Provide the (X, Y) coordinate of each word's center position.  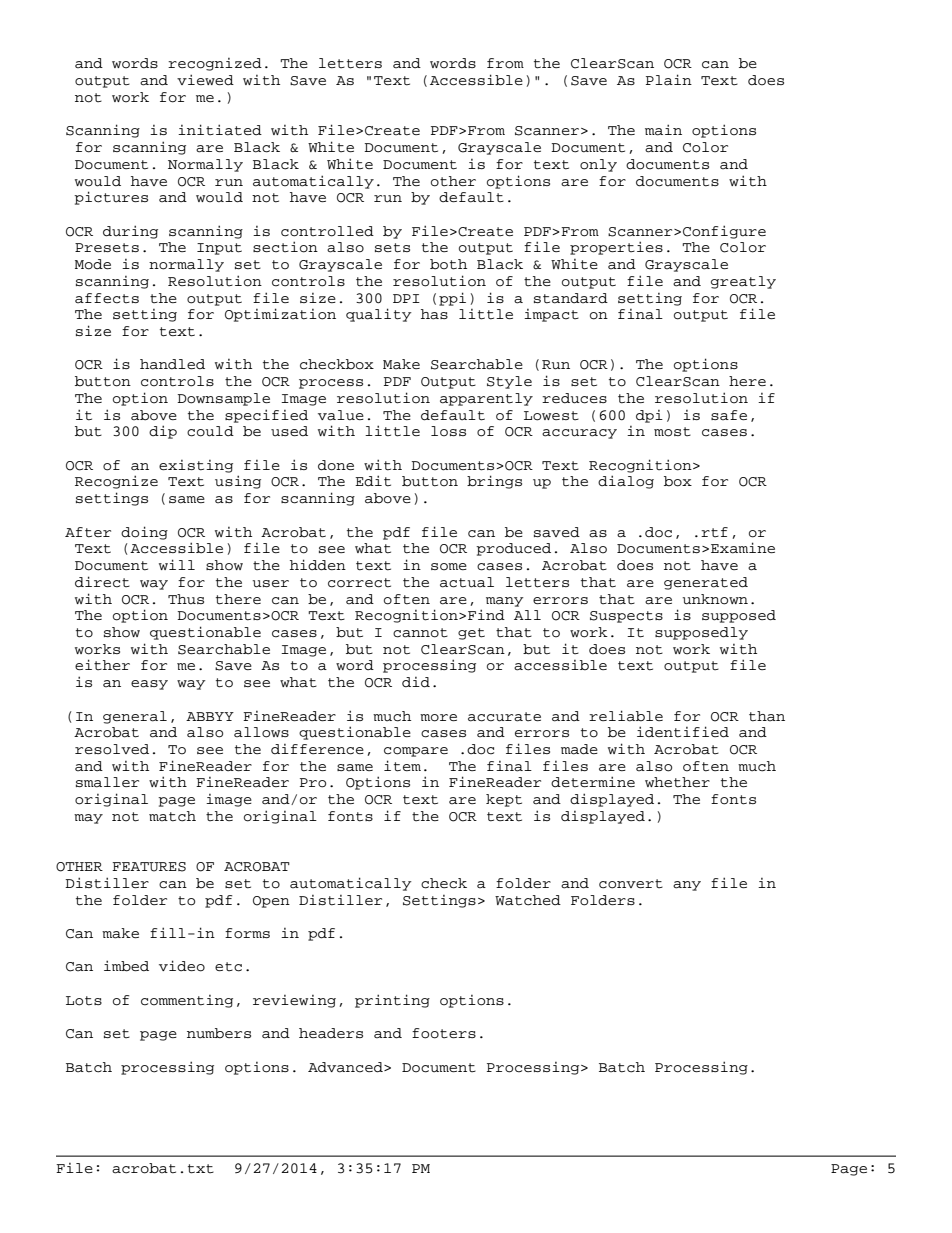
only (598, 165)
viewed (205, 79)
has (434, 314)
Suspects (626, 617)
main (663, 130)
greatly (743, 282)
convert (631, 884)
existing (196, 466)
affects (107, 298)
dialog (626, 482)
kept (504, 800)
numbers (219, 1033)
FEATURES (149, 867)
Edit (373, 481)
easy (149, 685)
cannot (420, 633)
